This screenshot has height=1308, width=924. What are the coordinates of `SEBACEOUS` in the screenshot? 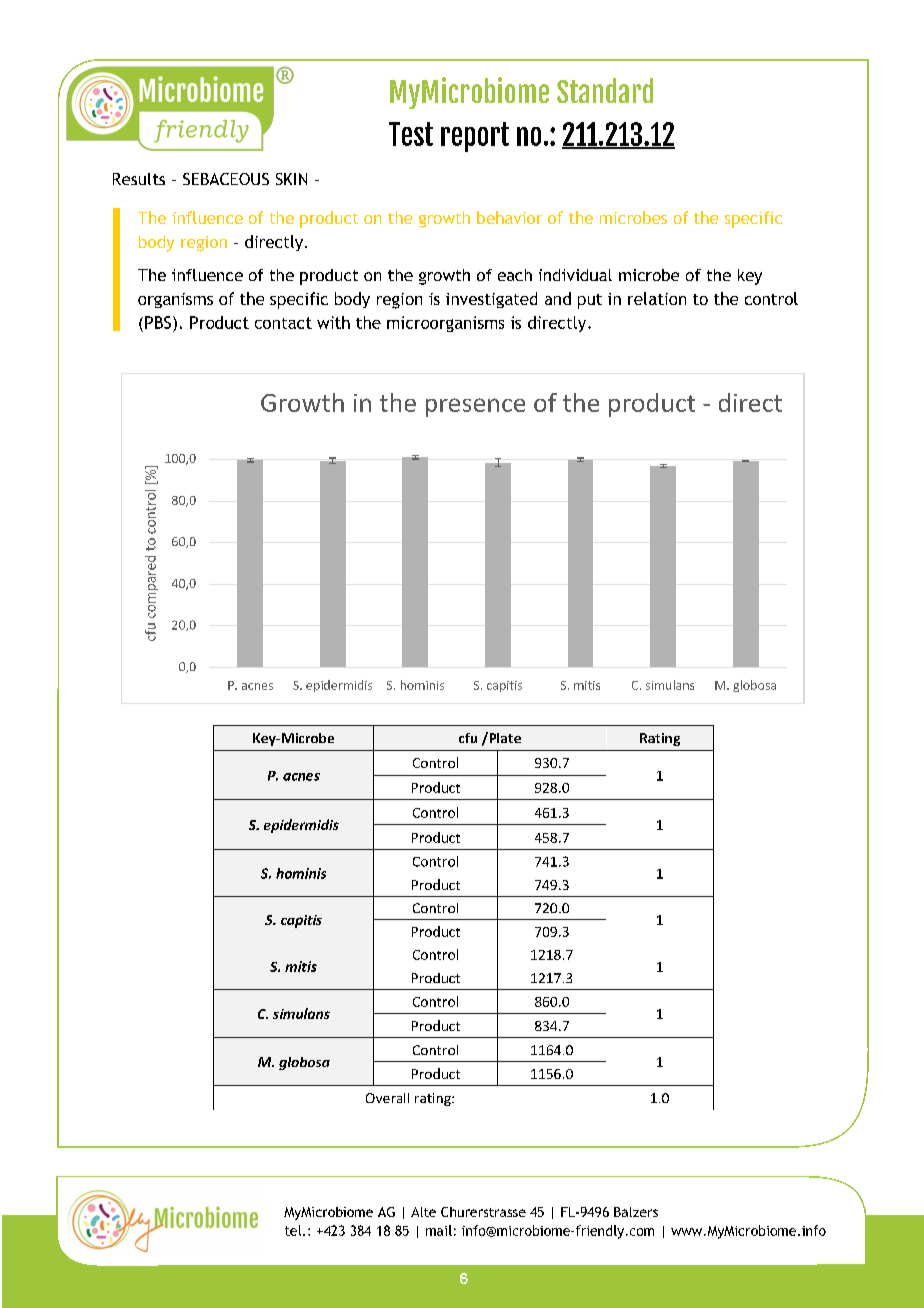 It's located at (226, 179).
